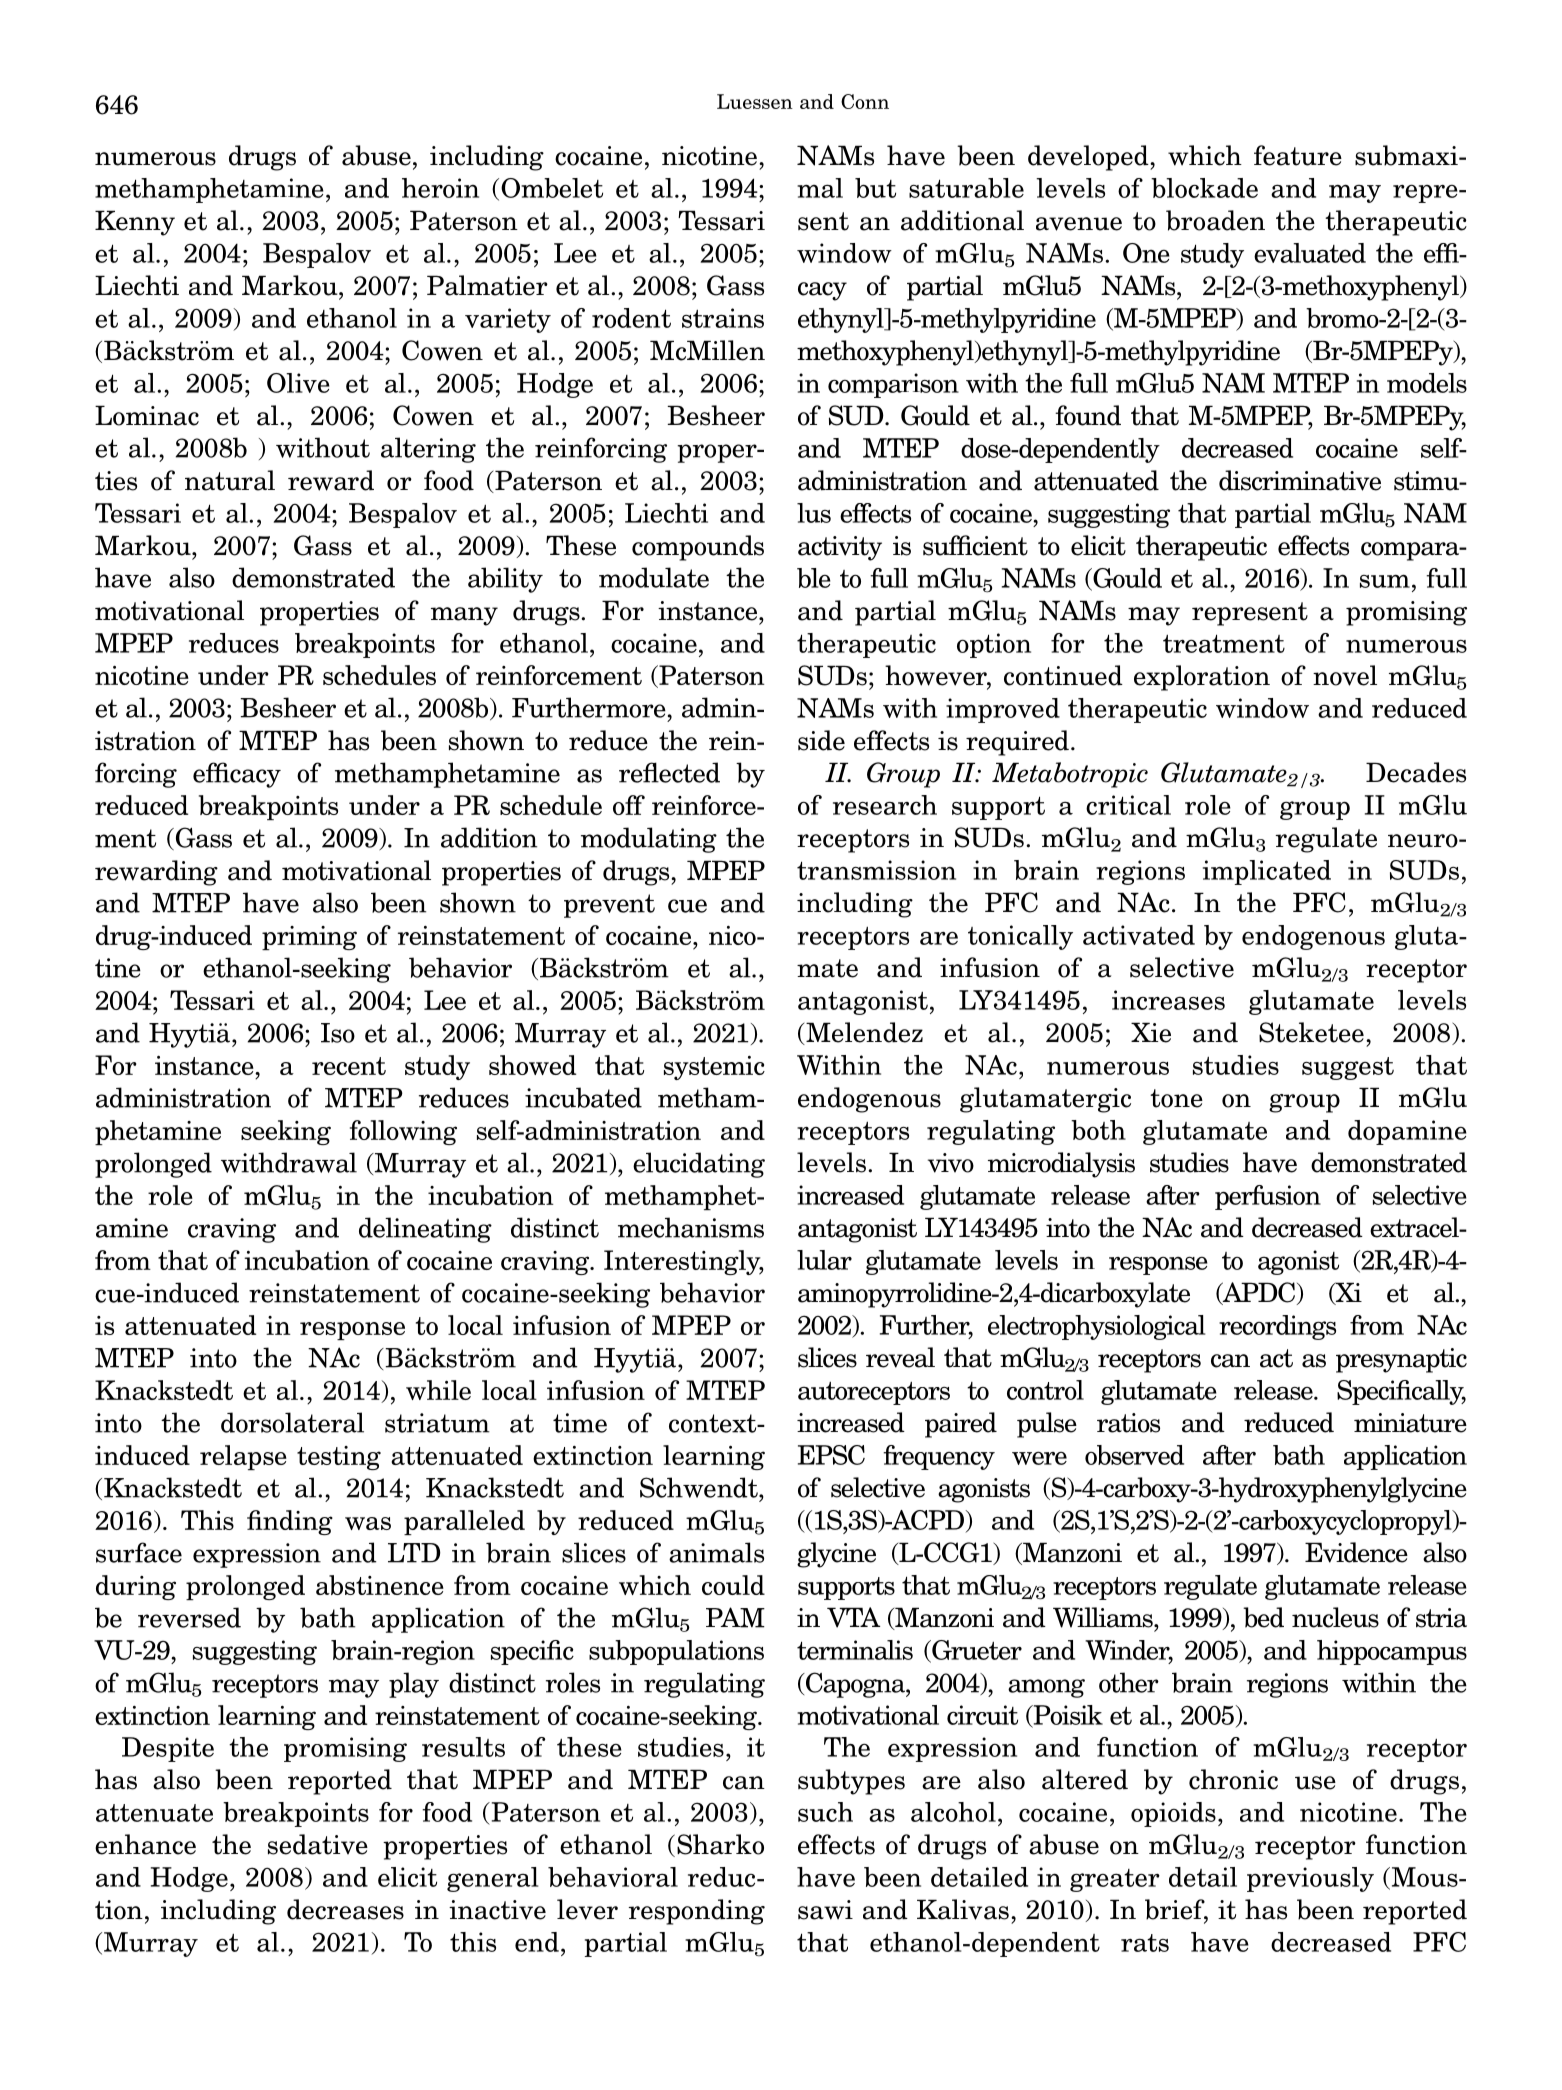 This screenshot has height=2090, width=1562. What do you see at coordinates (714, 1068) in the screenshot?
I see `systemic` at bounding box center [714, 1068].
